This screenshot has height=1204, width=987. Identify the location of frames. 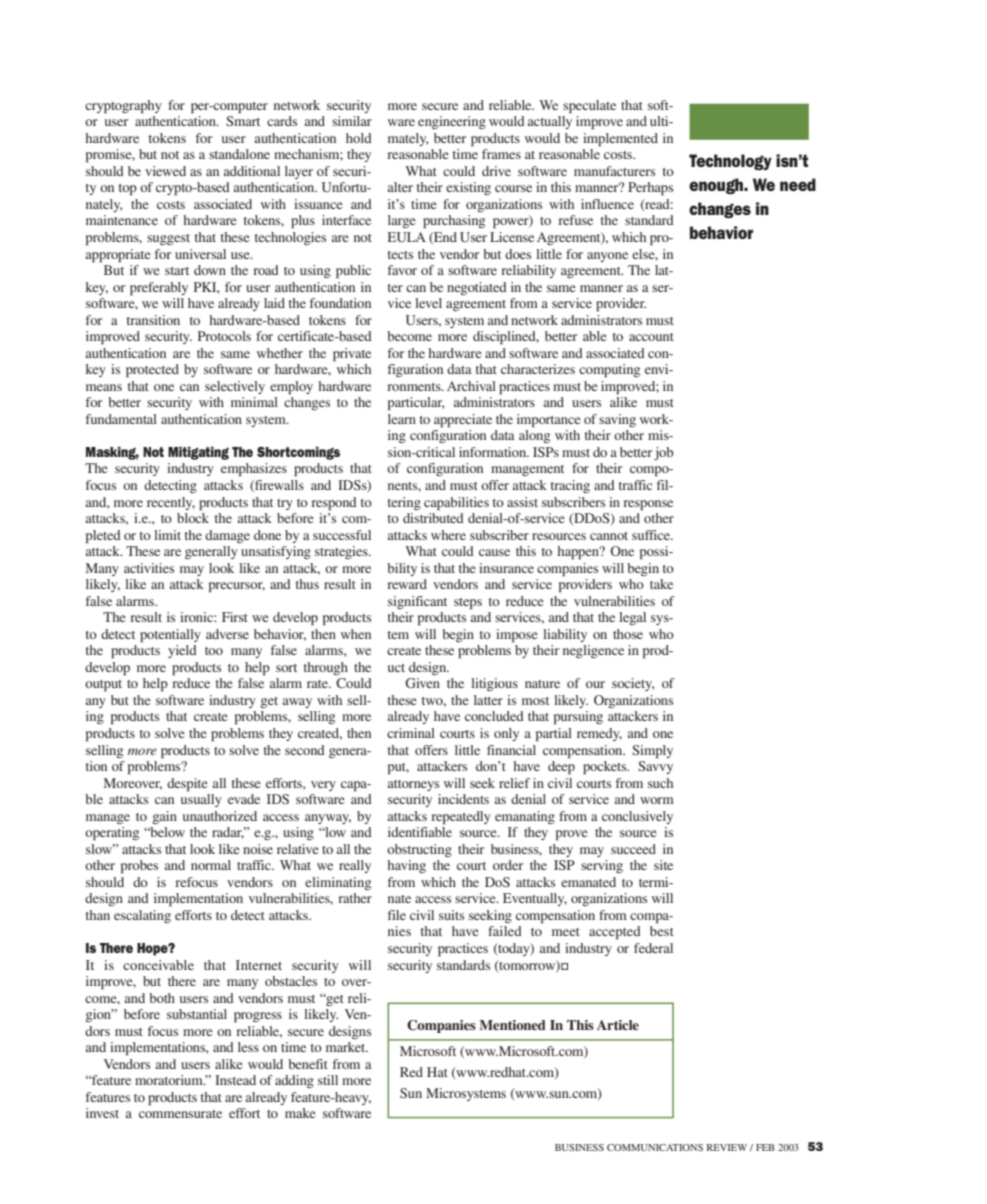
(501, 154).
